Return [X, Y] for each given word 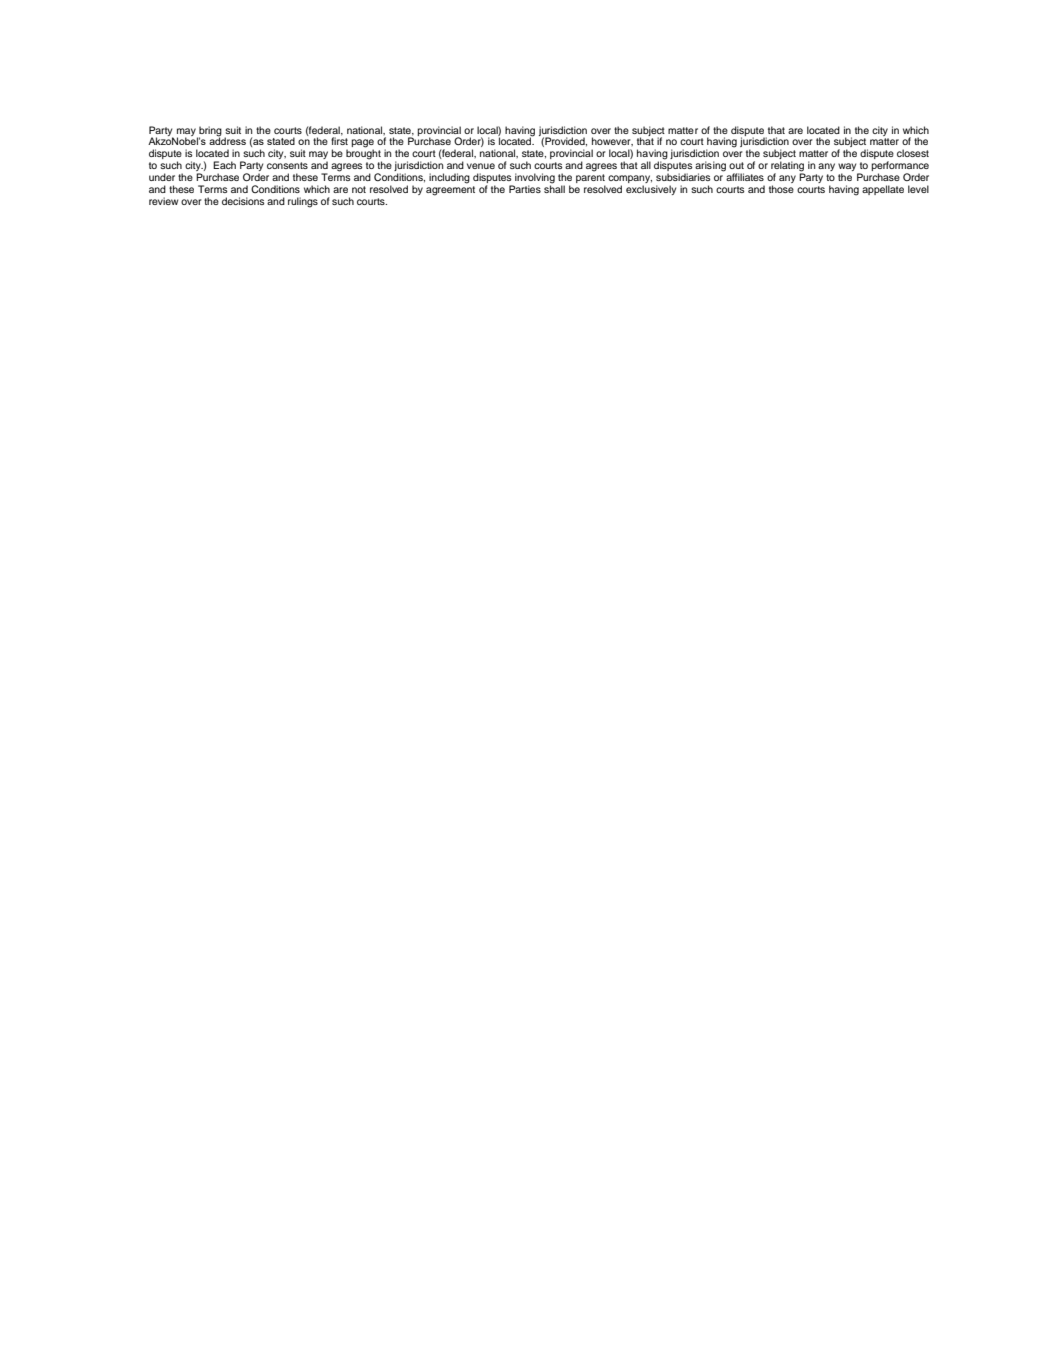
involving [534, 179]
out [736, 165]
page [362, 144]
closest [913, 153]
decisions [243, 201]
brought [364, 155]
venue [481, 166]
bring [209, 132]
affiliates [745, 177]
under [162, 177]
